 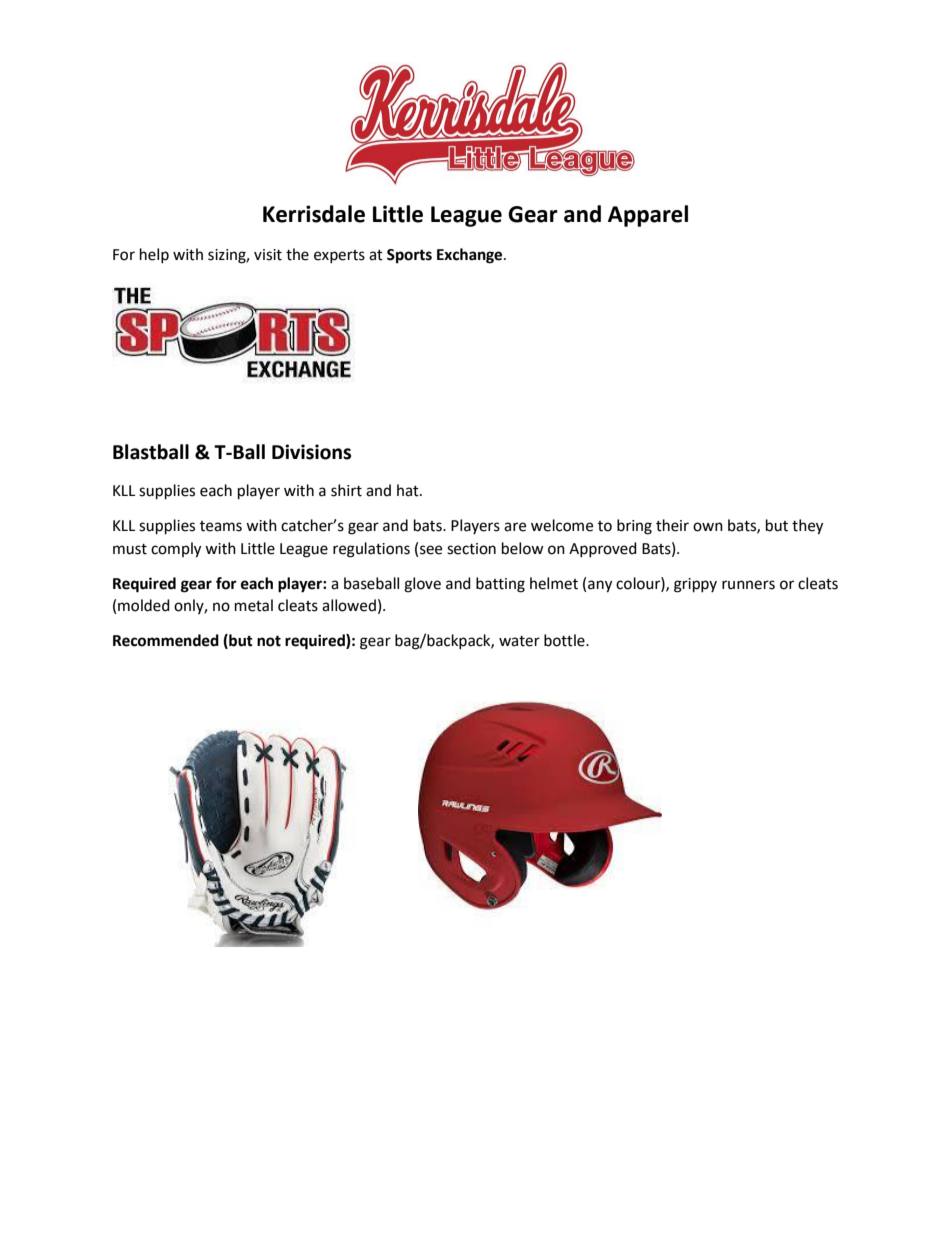 What do you see at coordinates (748, 585) in the page?
I see `runners` at bounding box center [748, 585].
